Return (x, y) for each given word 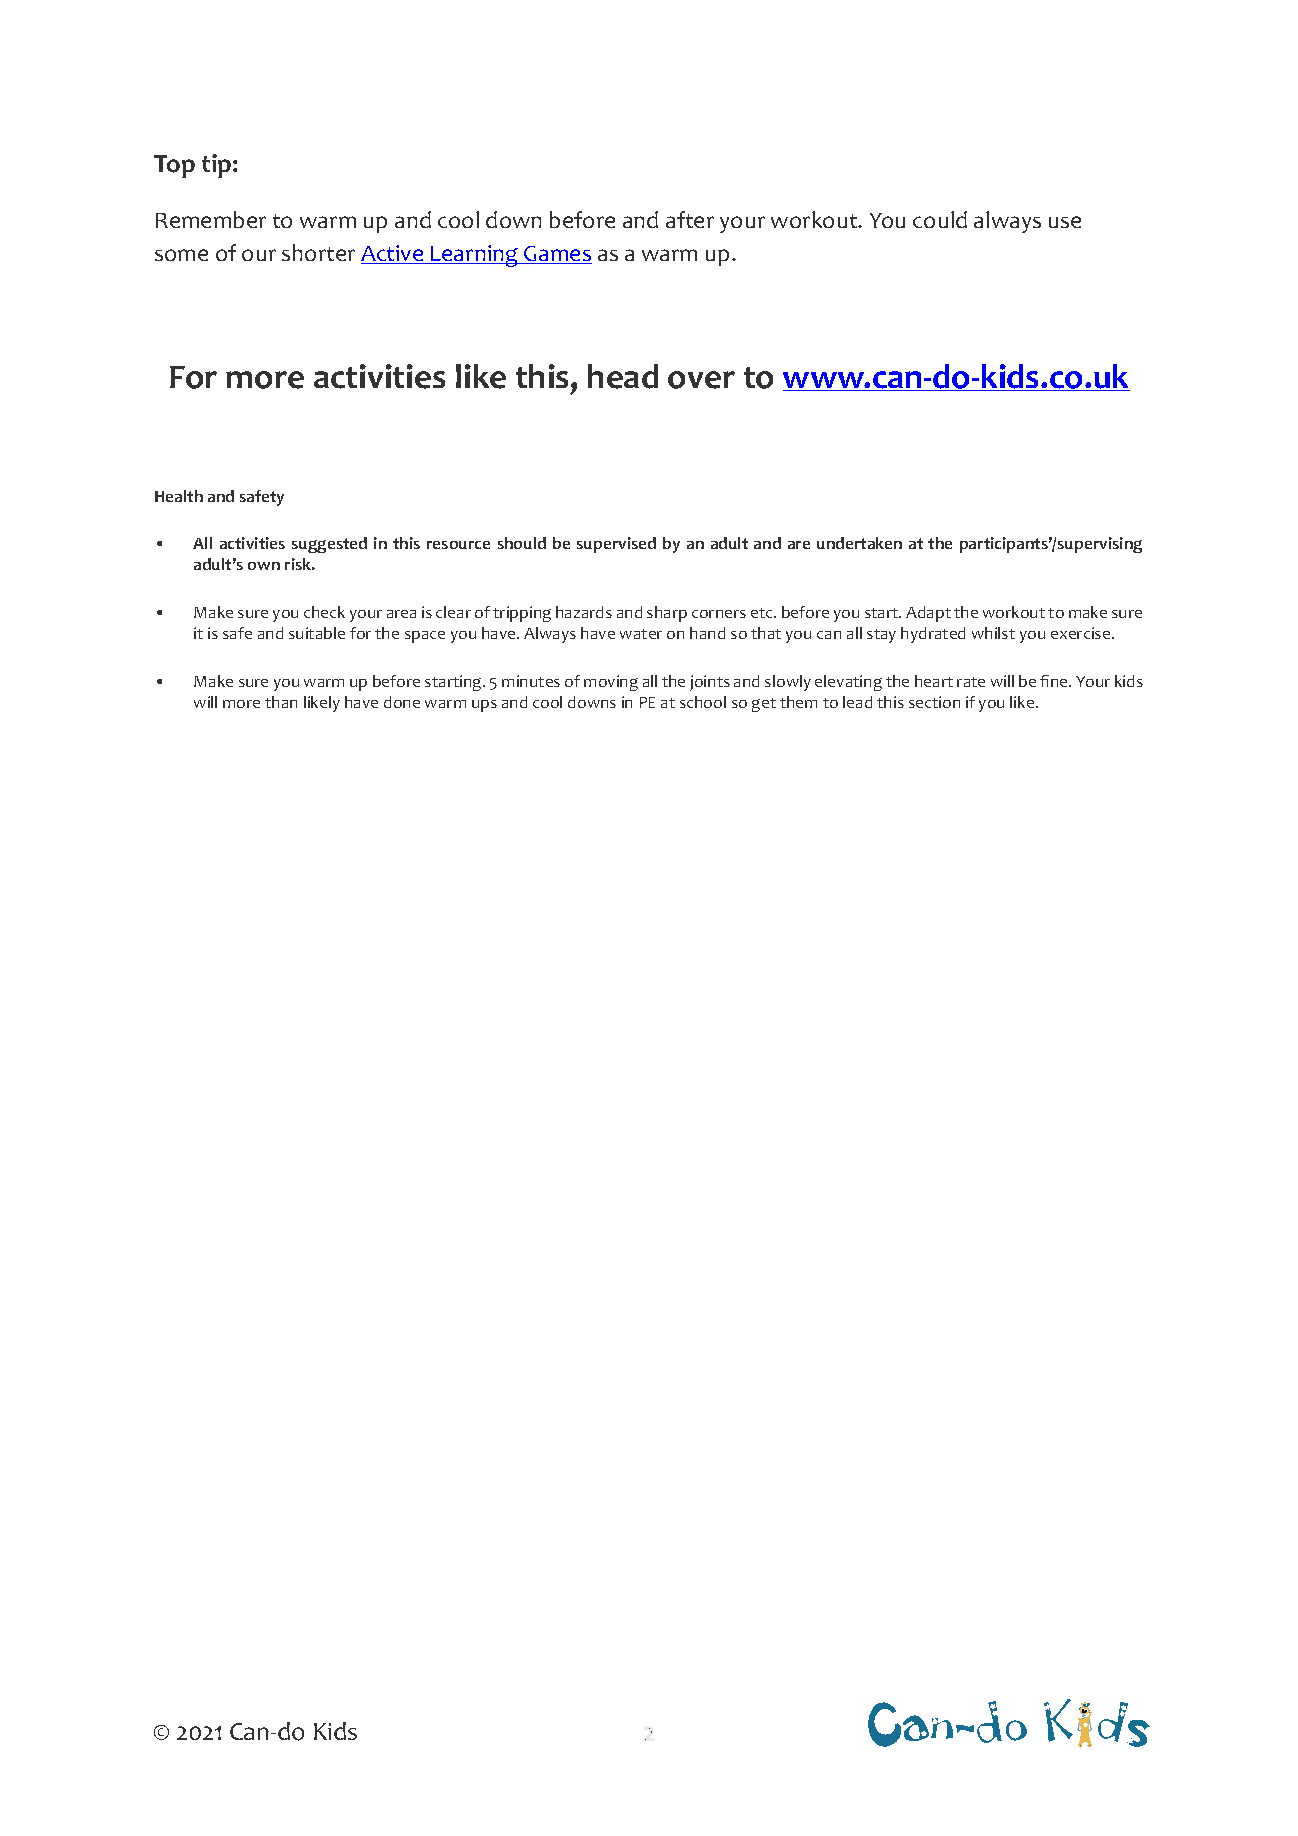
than (281, 702)
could (940, 219)
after (690, 219)
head (623, 376)
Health (179, 496)
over (701, 380)
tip (218, 166)
